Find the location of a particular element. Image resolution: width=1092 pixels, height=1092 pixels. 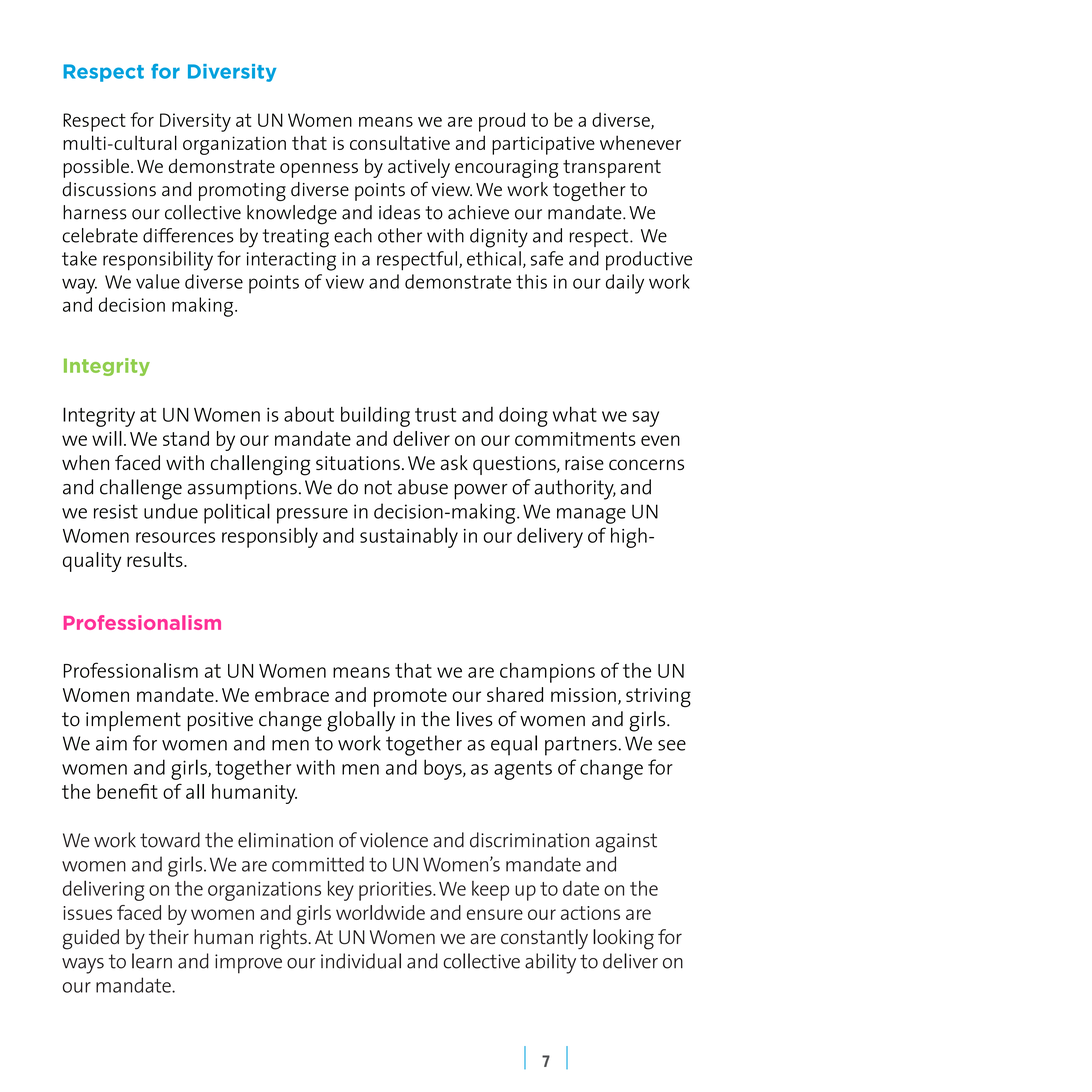

possible is located at coordinates (96, 168).
